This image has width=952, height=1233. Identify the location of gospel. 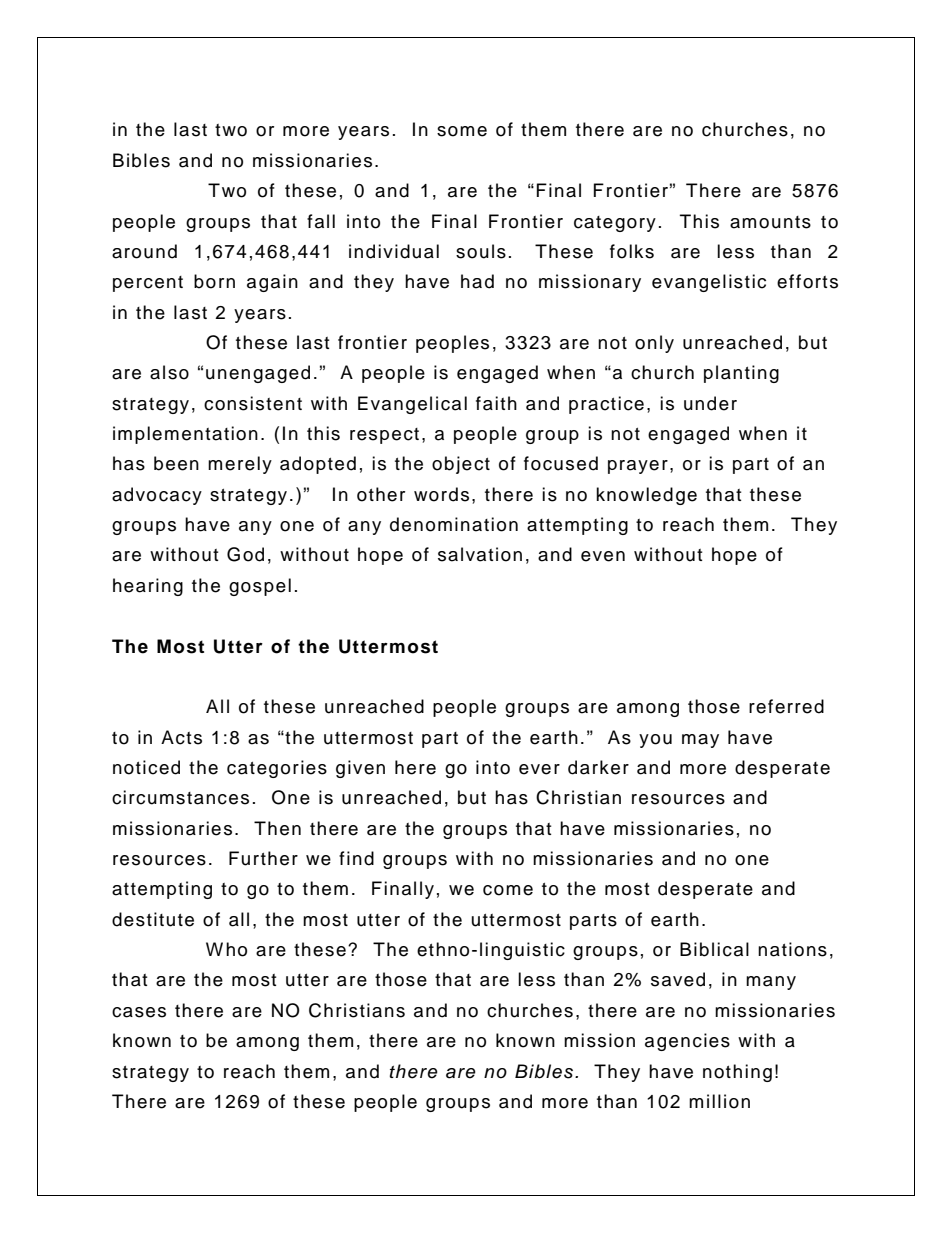
(260, 587).
